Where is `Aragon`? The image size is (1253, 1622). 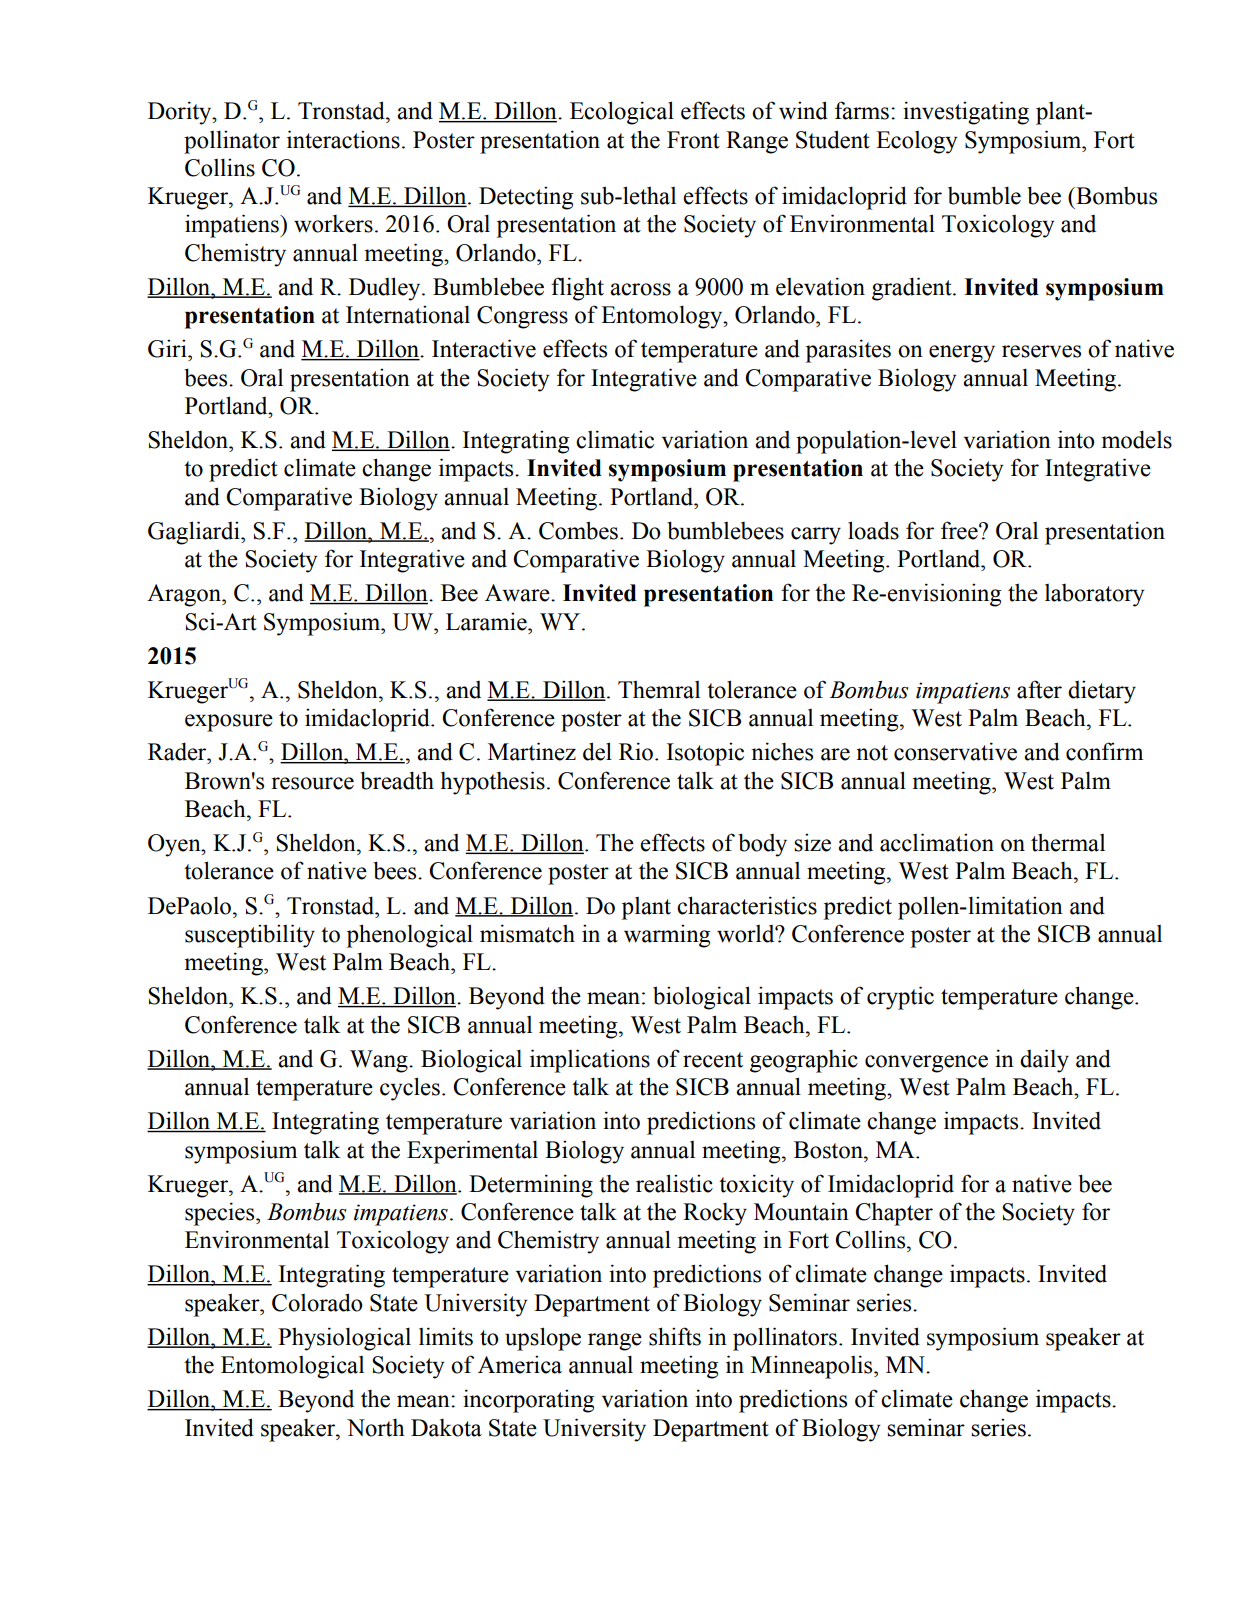 Aragon is located at coordinates (185, 595).
